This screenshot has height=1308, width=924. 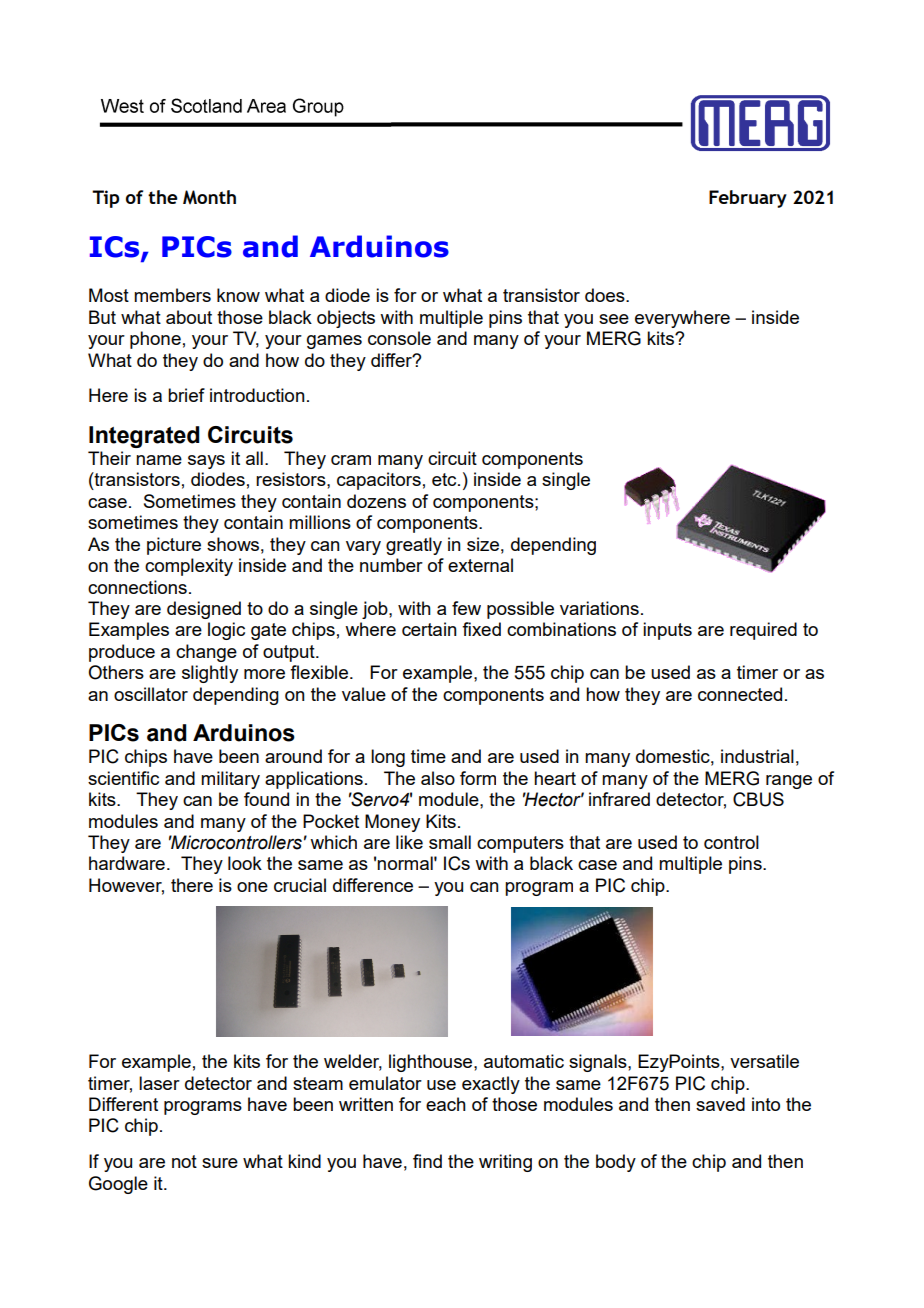 I want to click on infrared, so click(x=619, y=799).
